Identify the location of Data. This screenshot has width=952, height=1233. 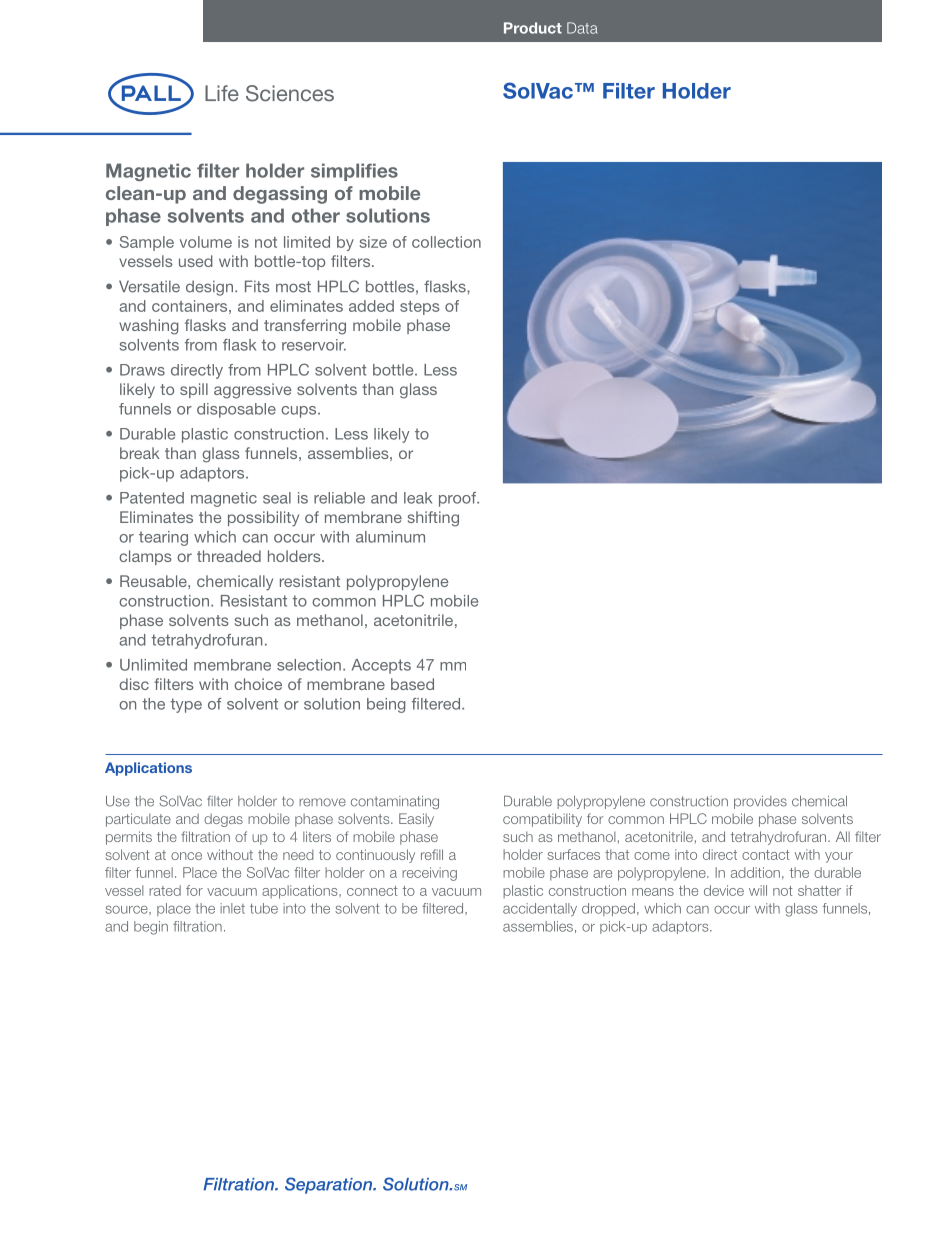
(582, 28).
